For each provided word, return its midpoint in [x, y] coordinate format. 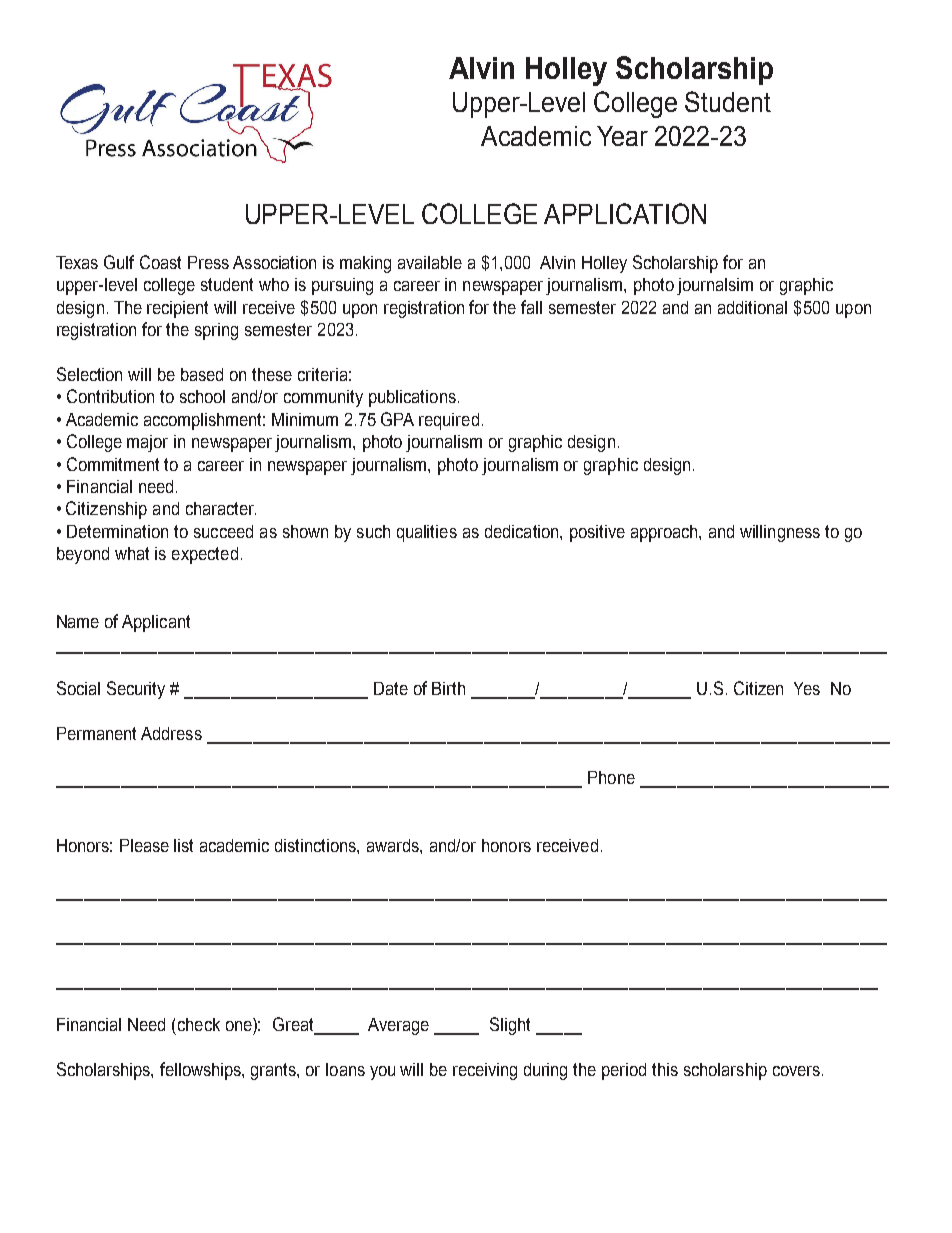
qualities [427, 533]
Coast [160, 262]
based [202, 374]
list [183, 845]
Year [622, 136]
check [199, 1024]
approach [665, 533]
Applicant [156, 623]
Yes [807, 688]
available [430, 262]
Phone [611, 777]
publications [412, 398]
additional [752, 307]
